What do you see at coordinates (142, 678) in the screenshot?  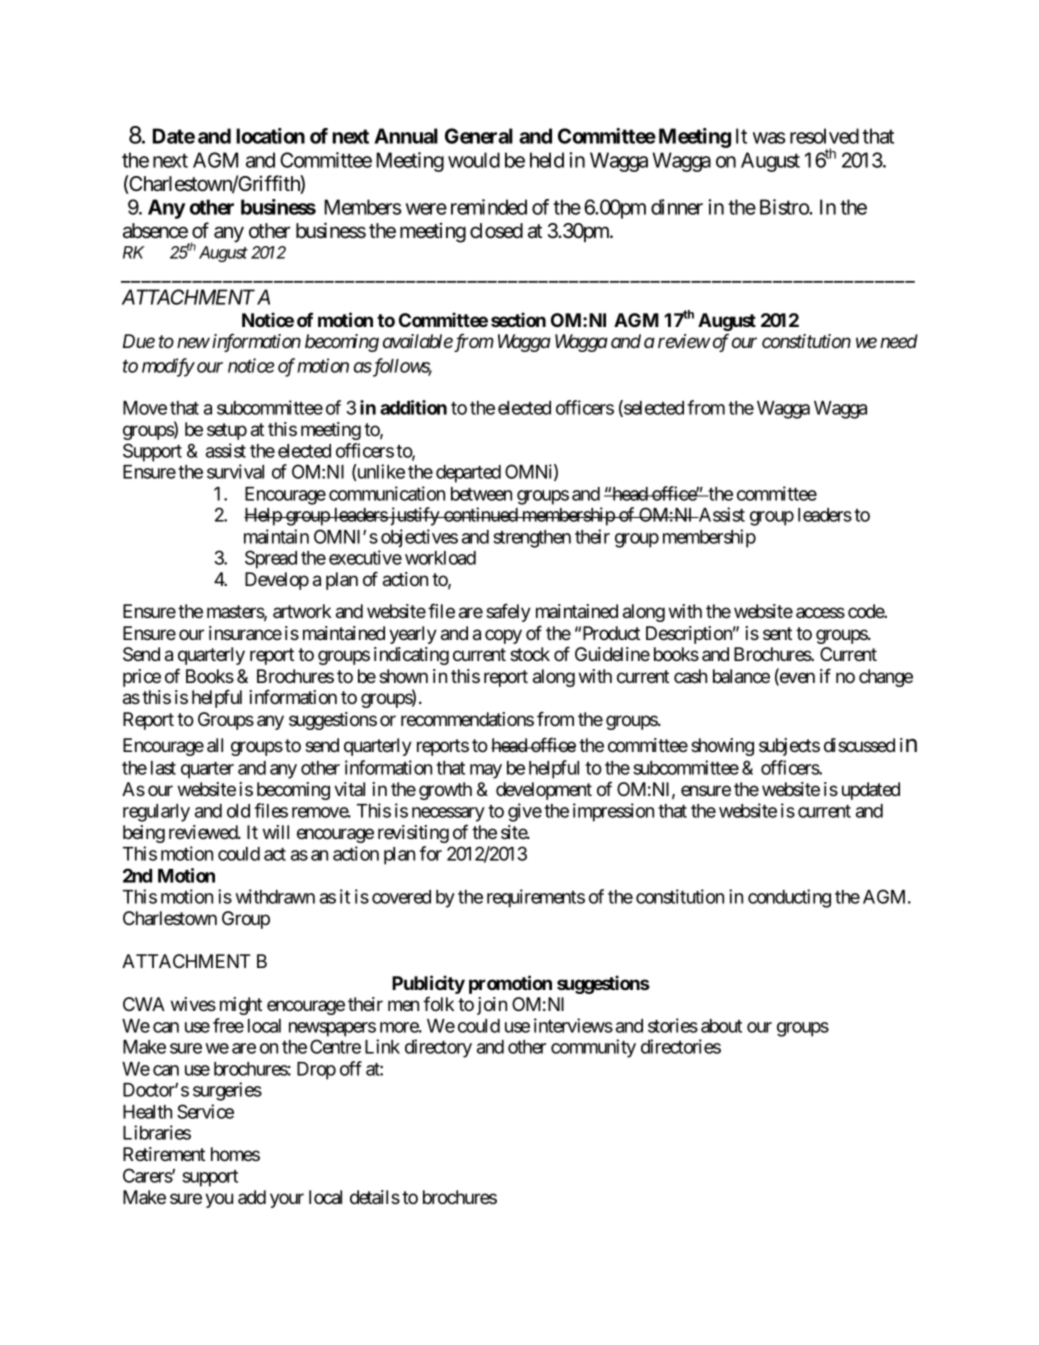 I see `price` at bounding box center [142, 678].
